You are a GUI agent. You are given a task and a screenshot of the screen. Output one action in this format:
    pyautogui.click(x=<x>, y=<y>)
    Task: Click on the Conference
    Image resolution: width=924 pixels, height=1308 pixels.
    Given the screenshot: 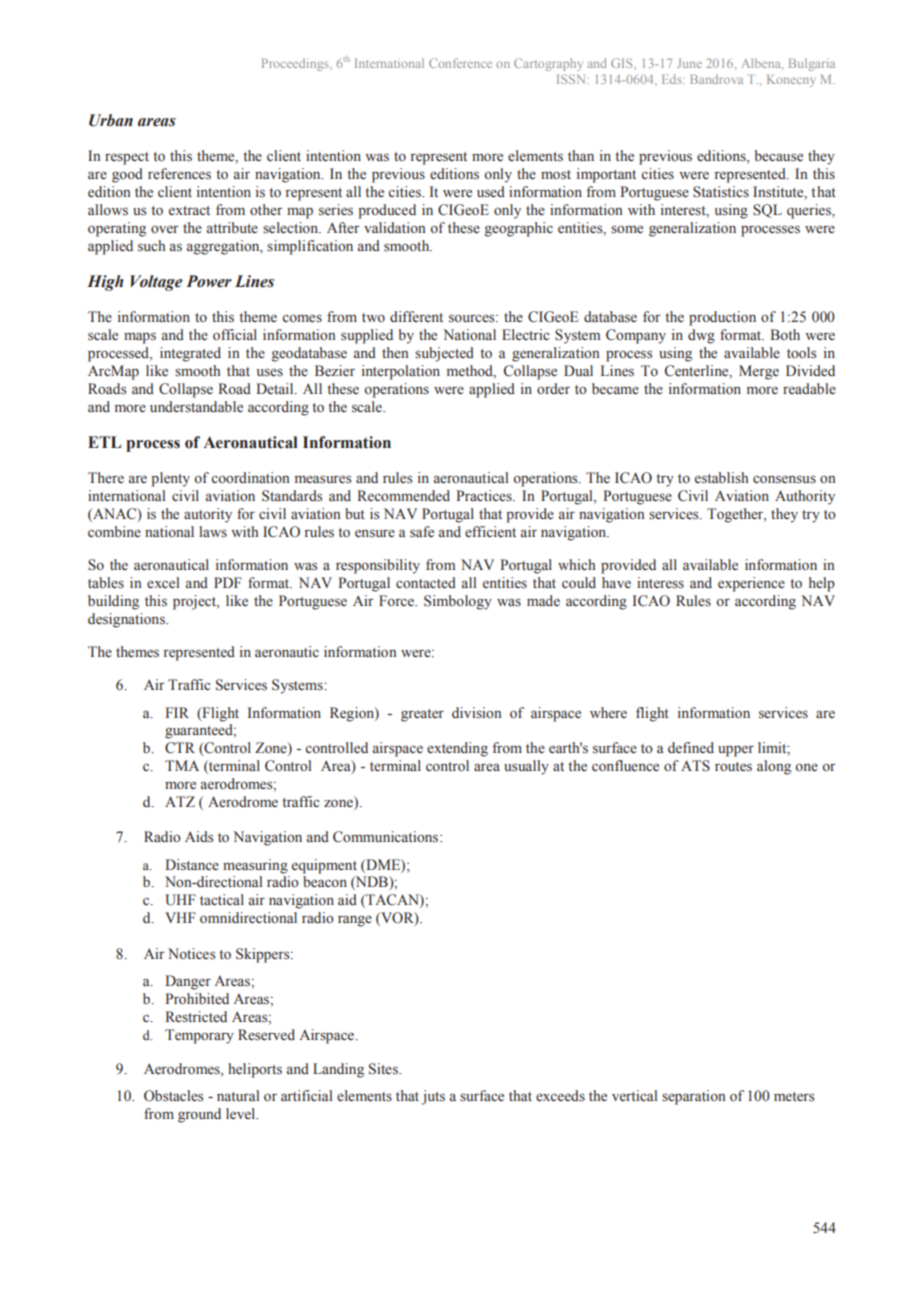 What is the action you would take?
    pyautogui.click(x=460, y=63)
